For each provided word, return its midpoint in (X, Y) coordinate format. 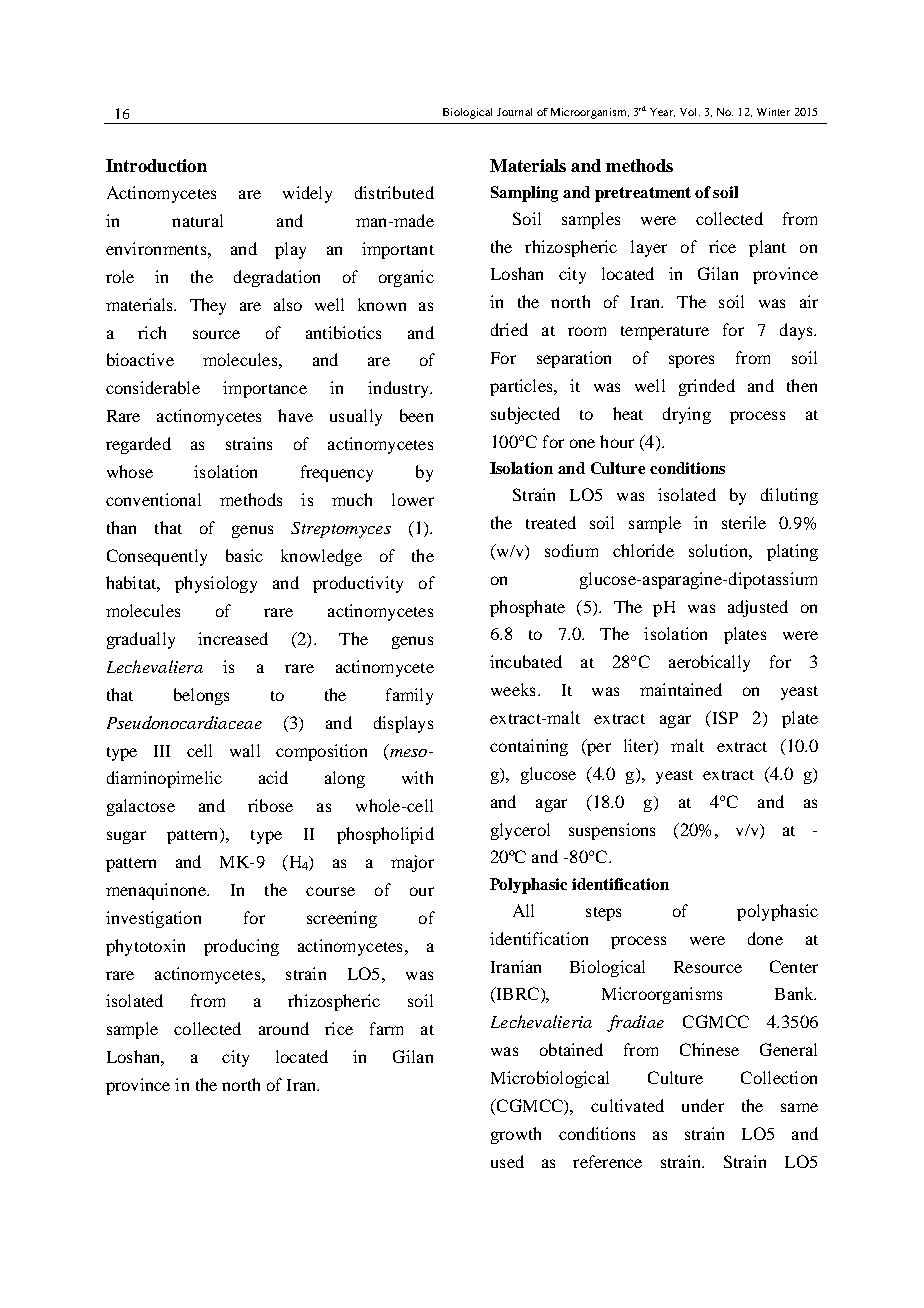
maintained (681, 689)
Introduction (156, 165)
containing (529, 747)
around (284, 1028)
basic (244, 555)
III (162, 751)
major (412, 863)
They (208, 306)
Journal (514, 112)
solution (719, 550)
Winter (773, 112)
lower (413, 499)
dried (509, 329)
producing (241, 947)
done (765, 938)
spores (691, 361)
